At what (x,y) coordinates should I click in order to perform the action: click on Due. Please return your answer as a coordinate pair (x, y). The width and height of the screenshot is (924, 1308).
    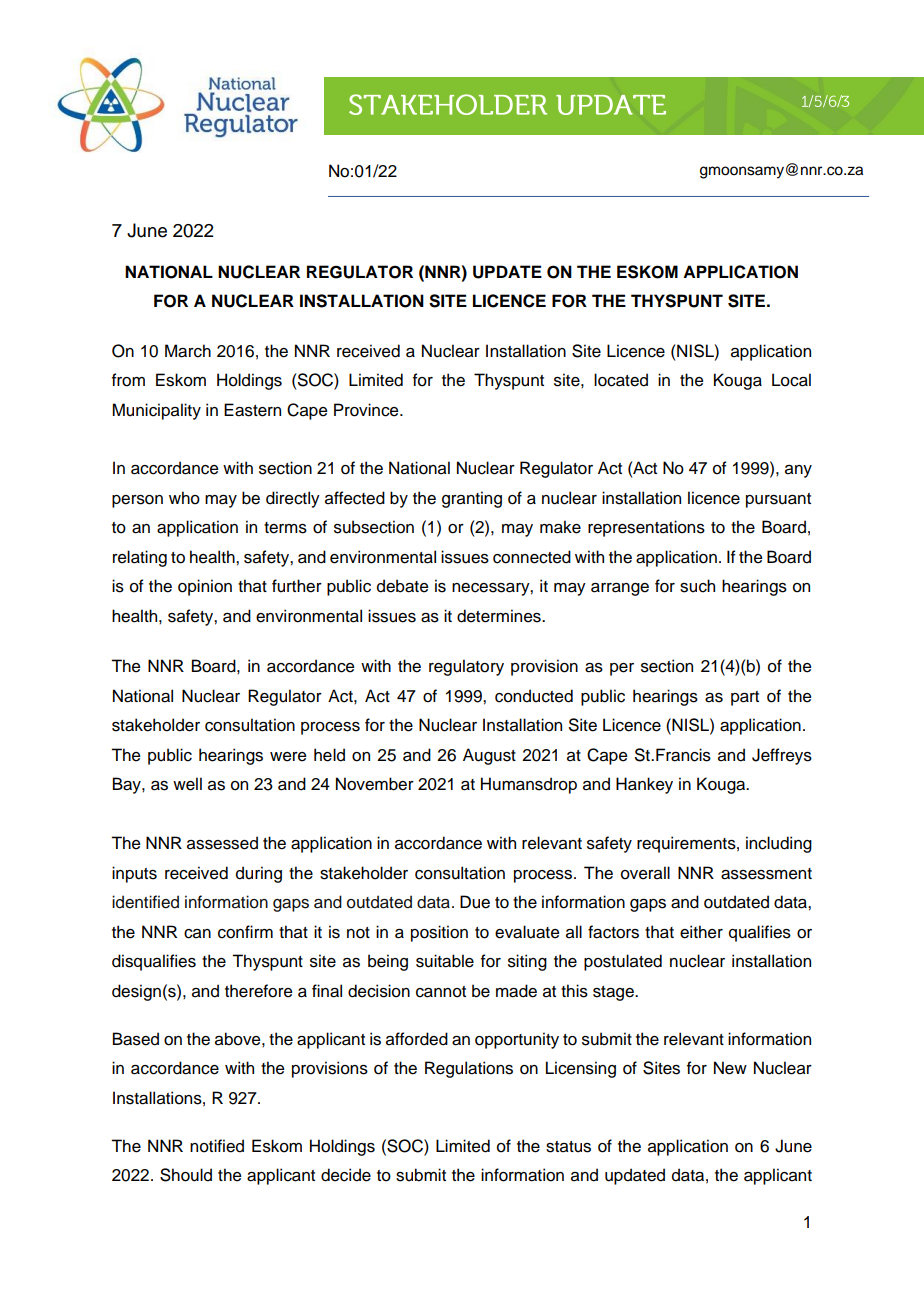
    Looking at the image, I should click on (475, 902).
